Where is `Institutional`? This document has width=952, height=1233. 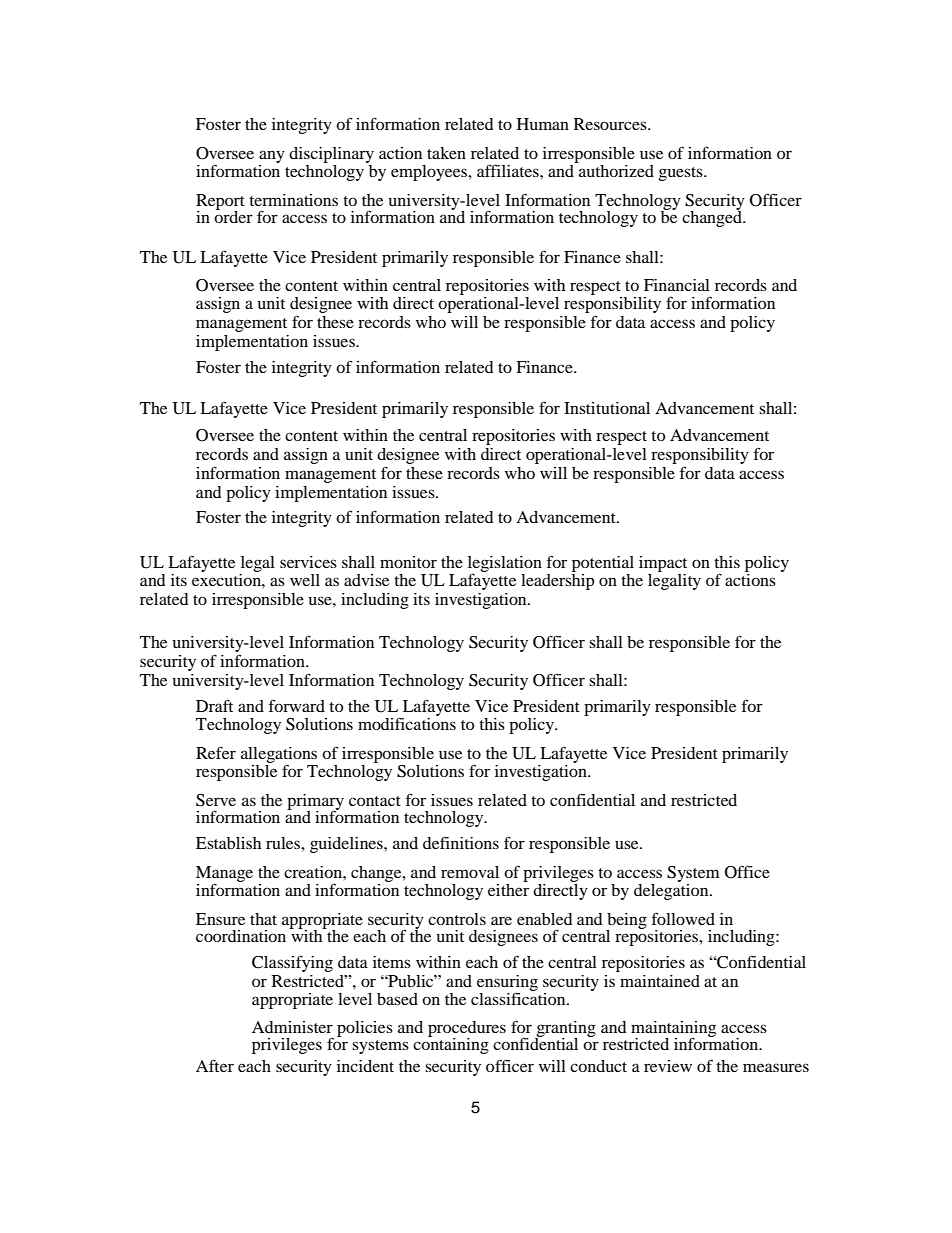
Institutional is located at coordinates (607, 408).
